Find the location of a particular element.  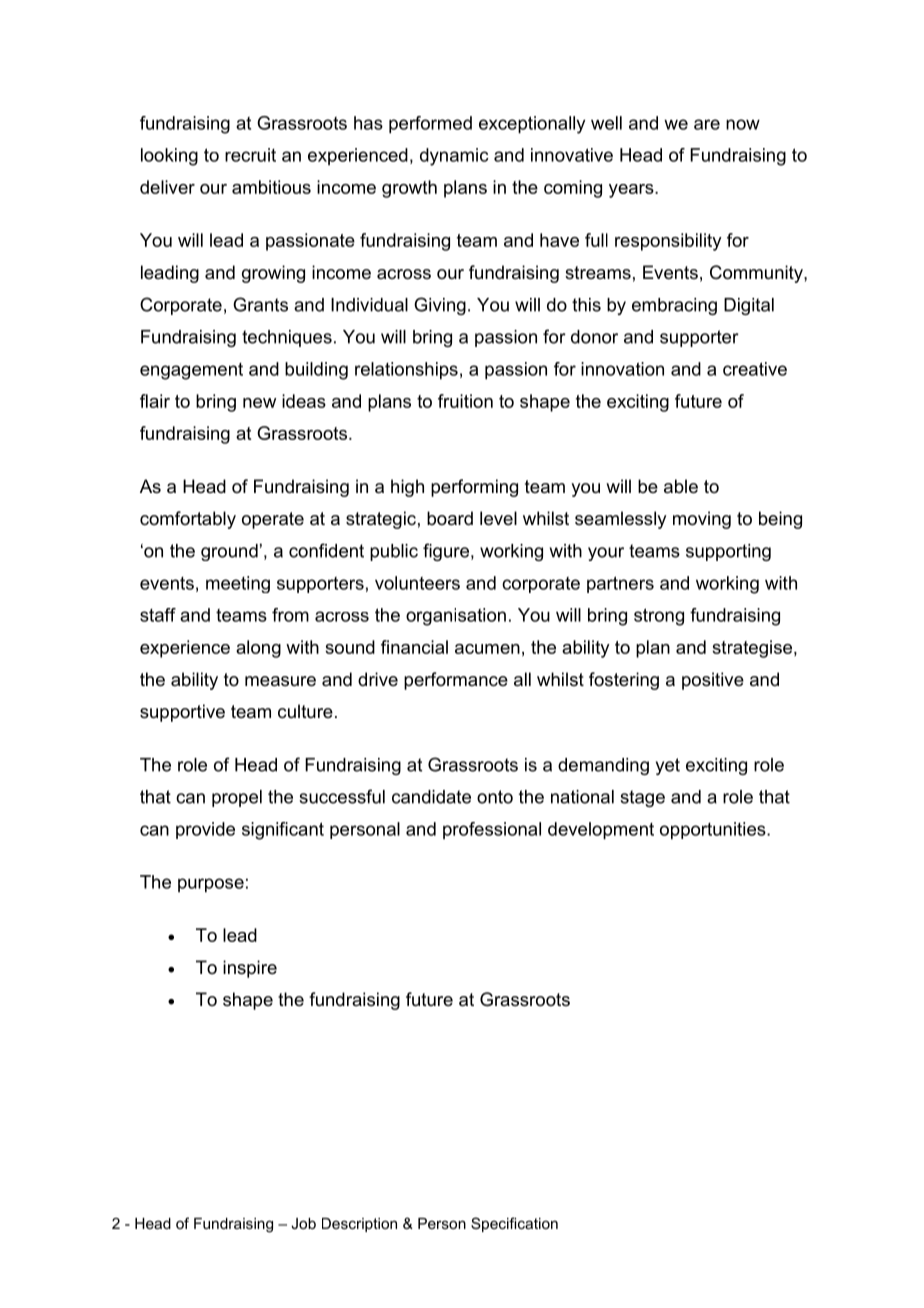

performance is located at coordinates (456, 681).
